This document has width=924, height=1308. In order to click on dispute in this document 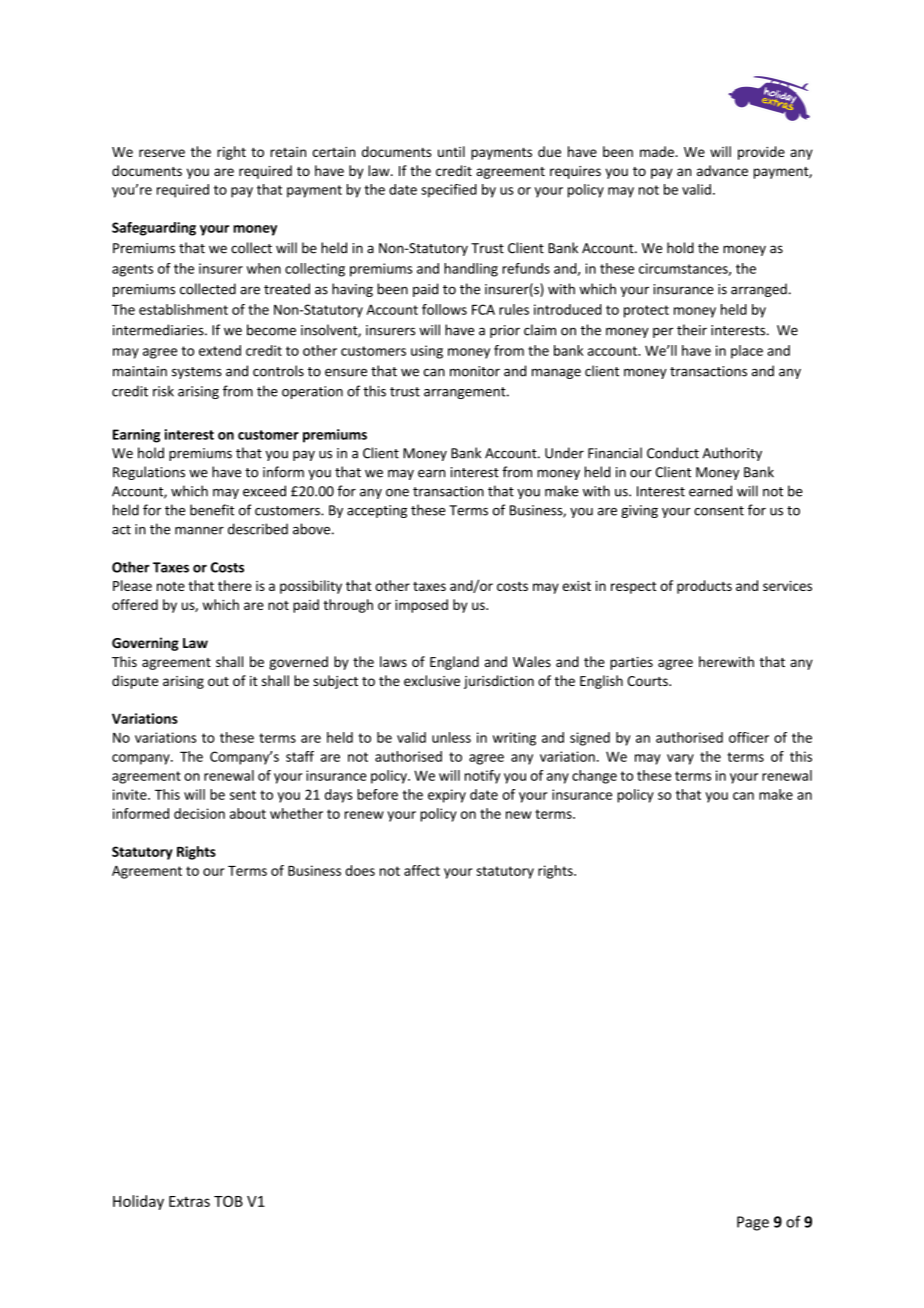, I will do `click(135, 682)`.
